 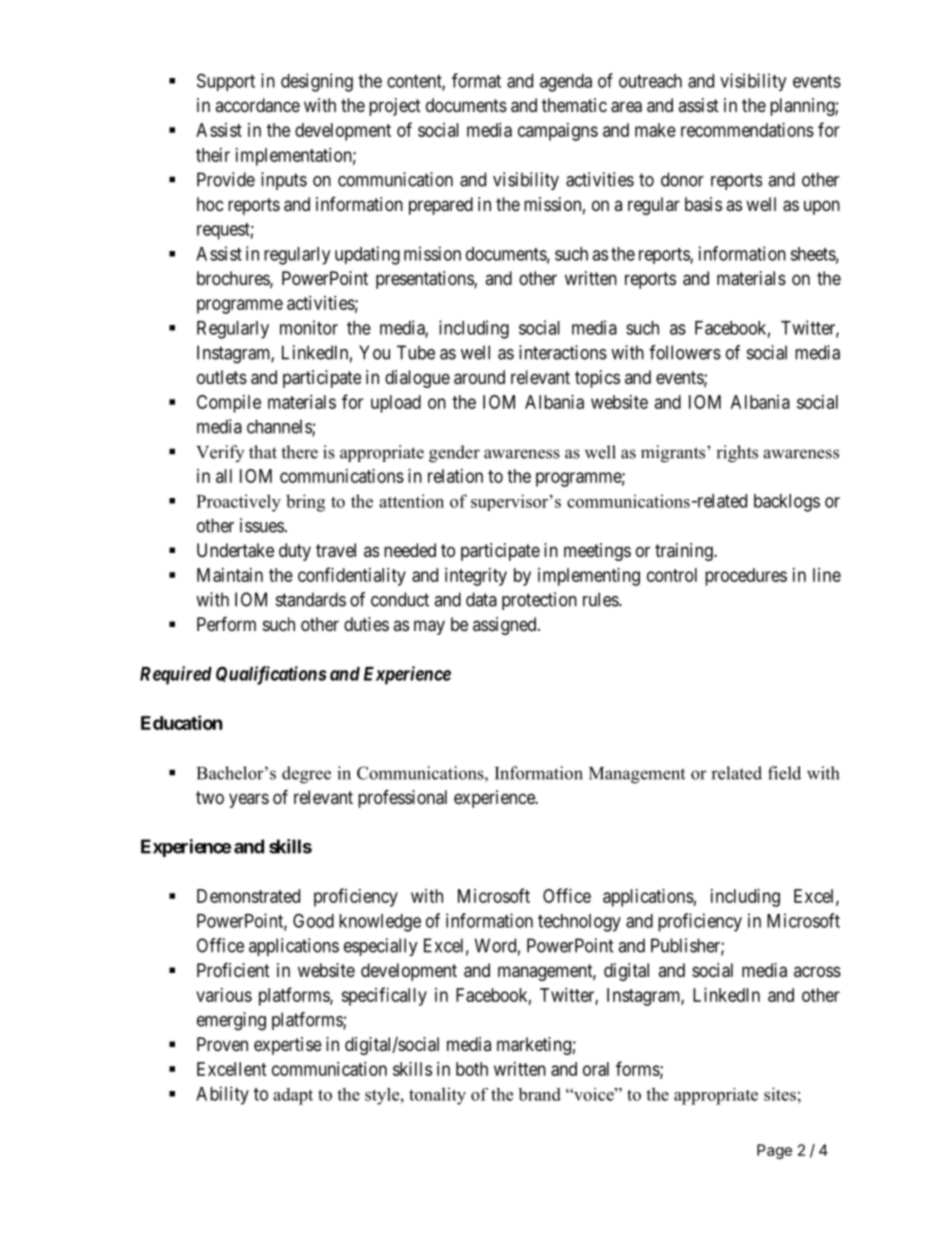 What do you see at coordinates (506, 626) in the page?
I see `assigned` at bounding box center [506, 626].
